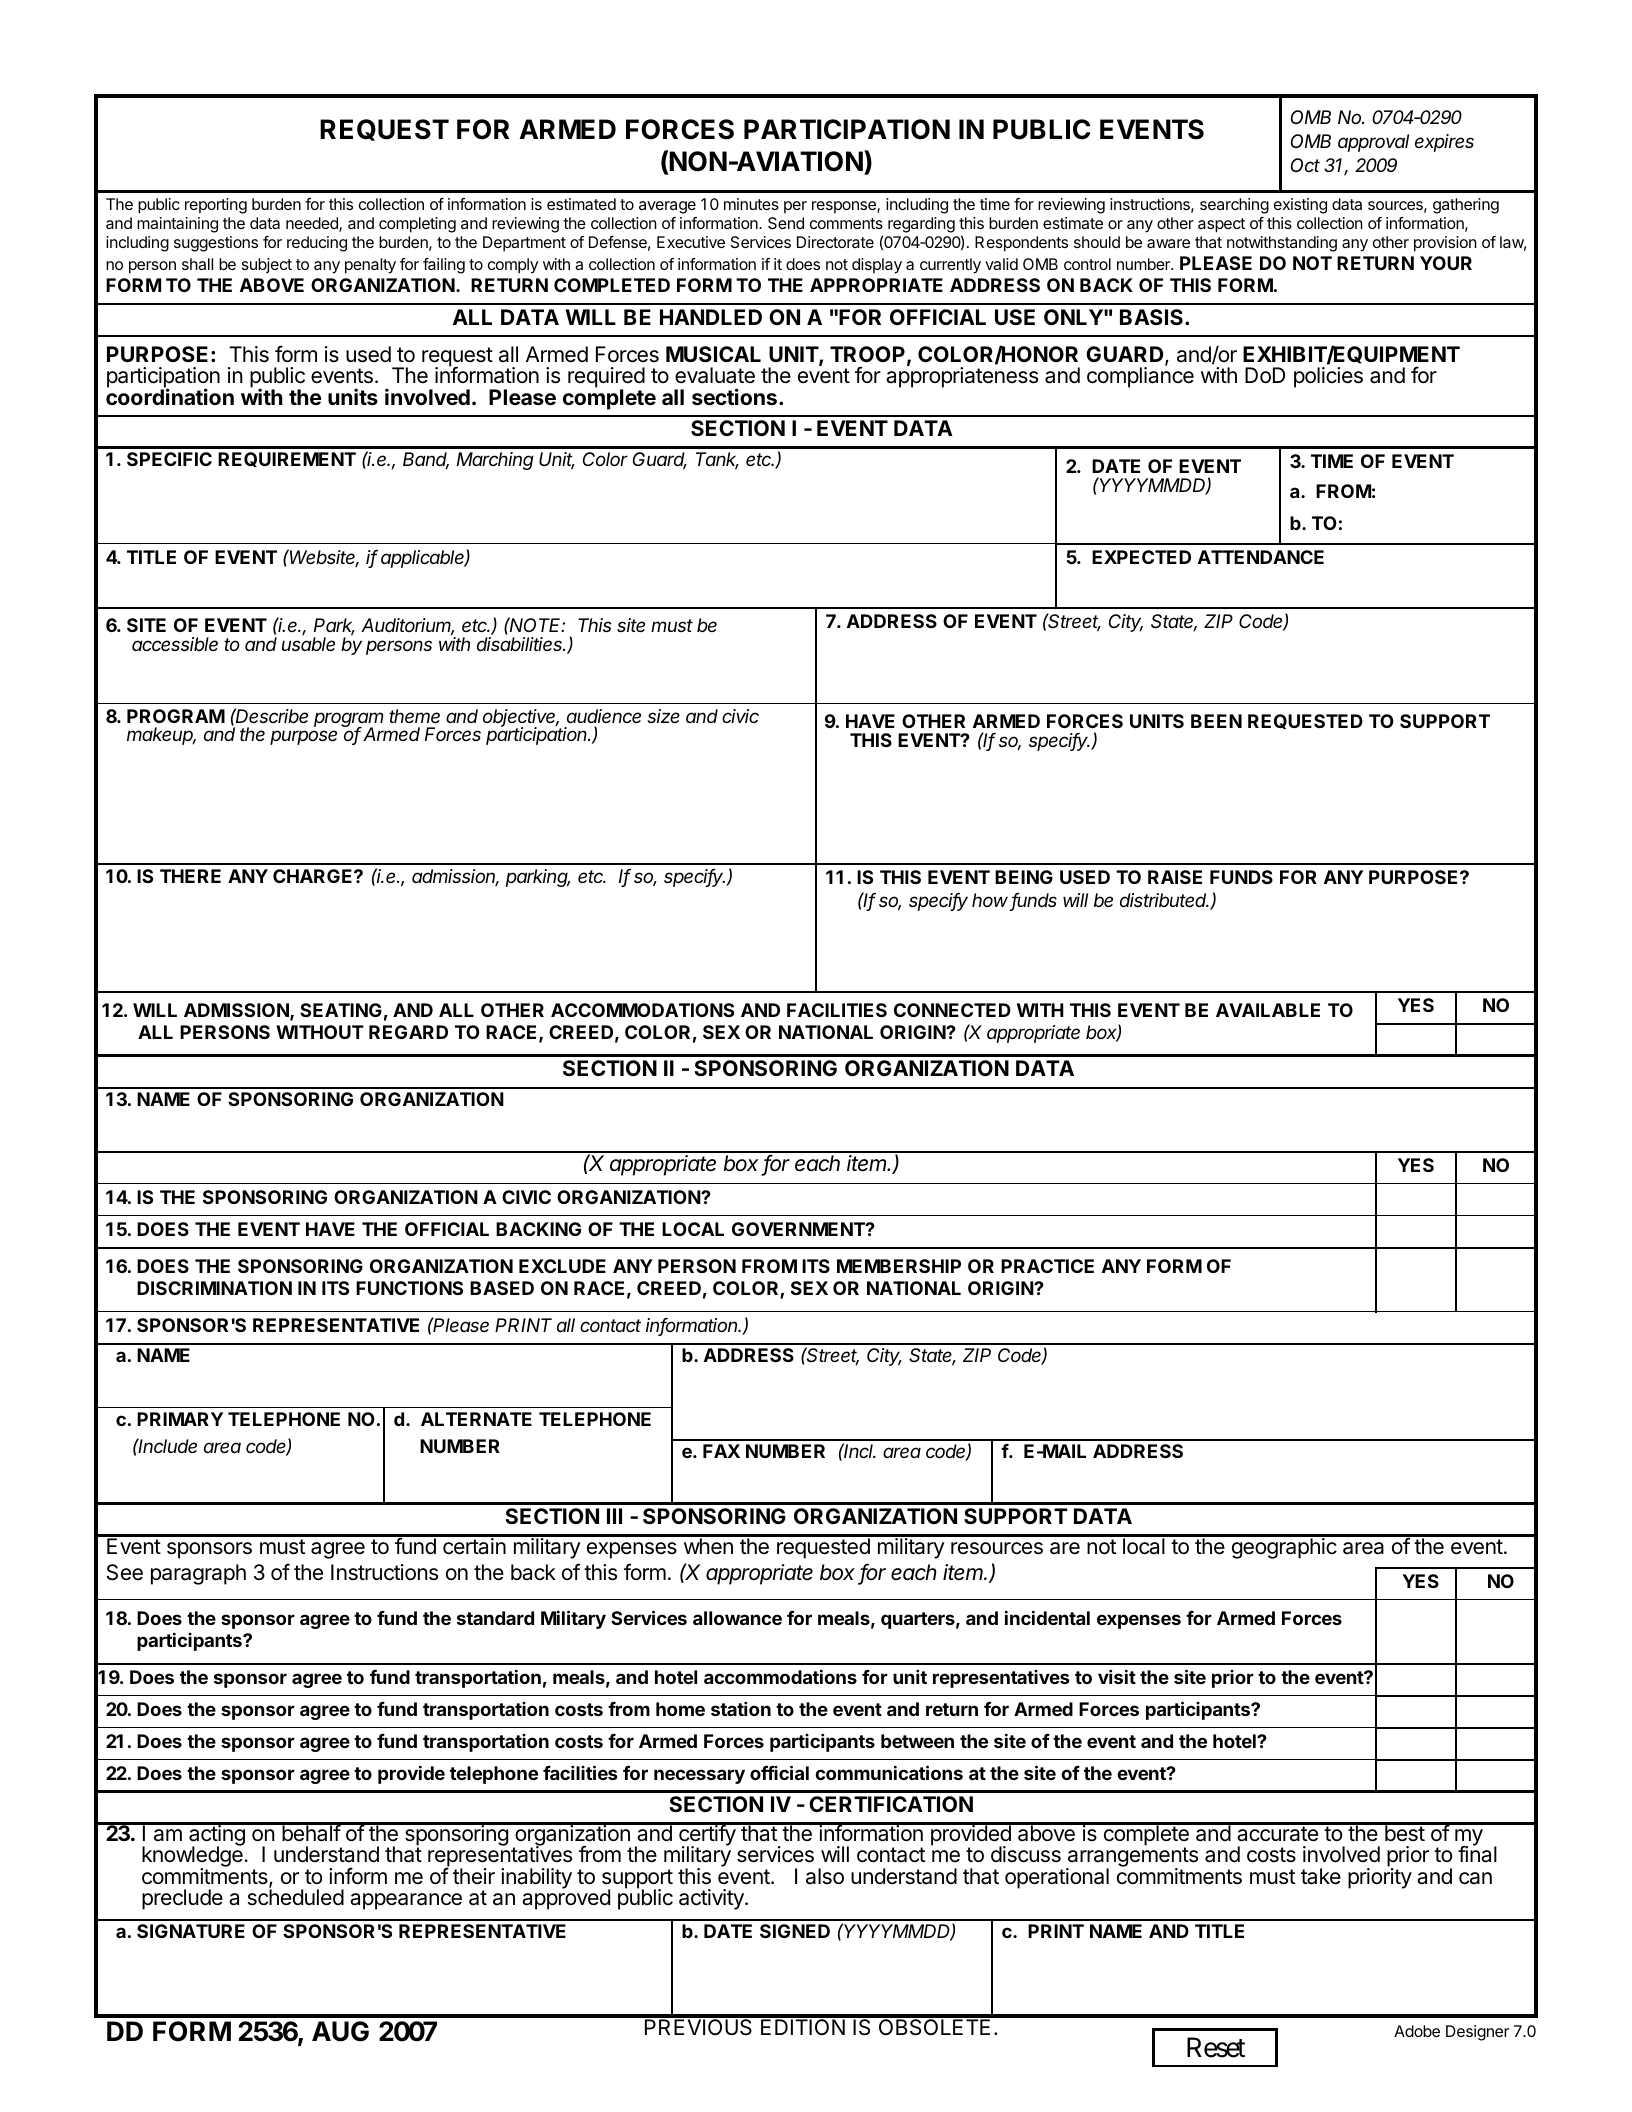 The width and height of the screenshot is (1632, 2112). What do you see at coordinates (314, 876) in the screenshot?
I see `CHARGE` at bounding box center [314, 876].
